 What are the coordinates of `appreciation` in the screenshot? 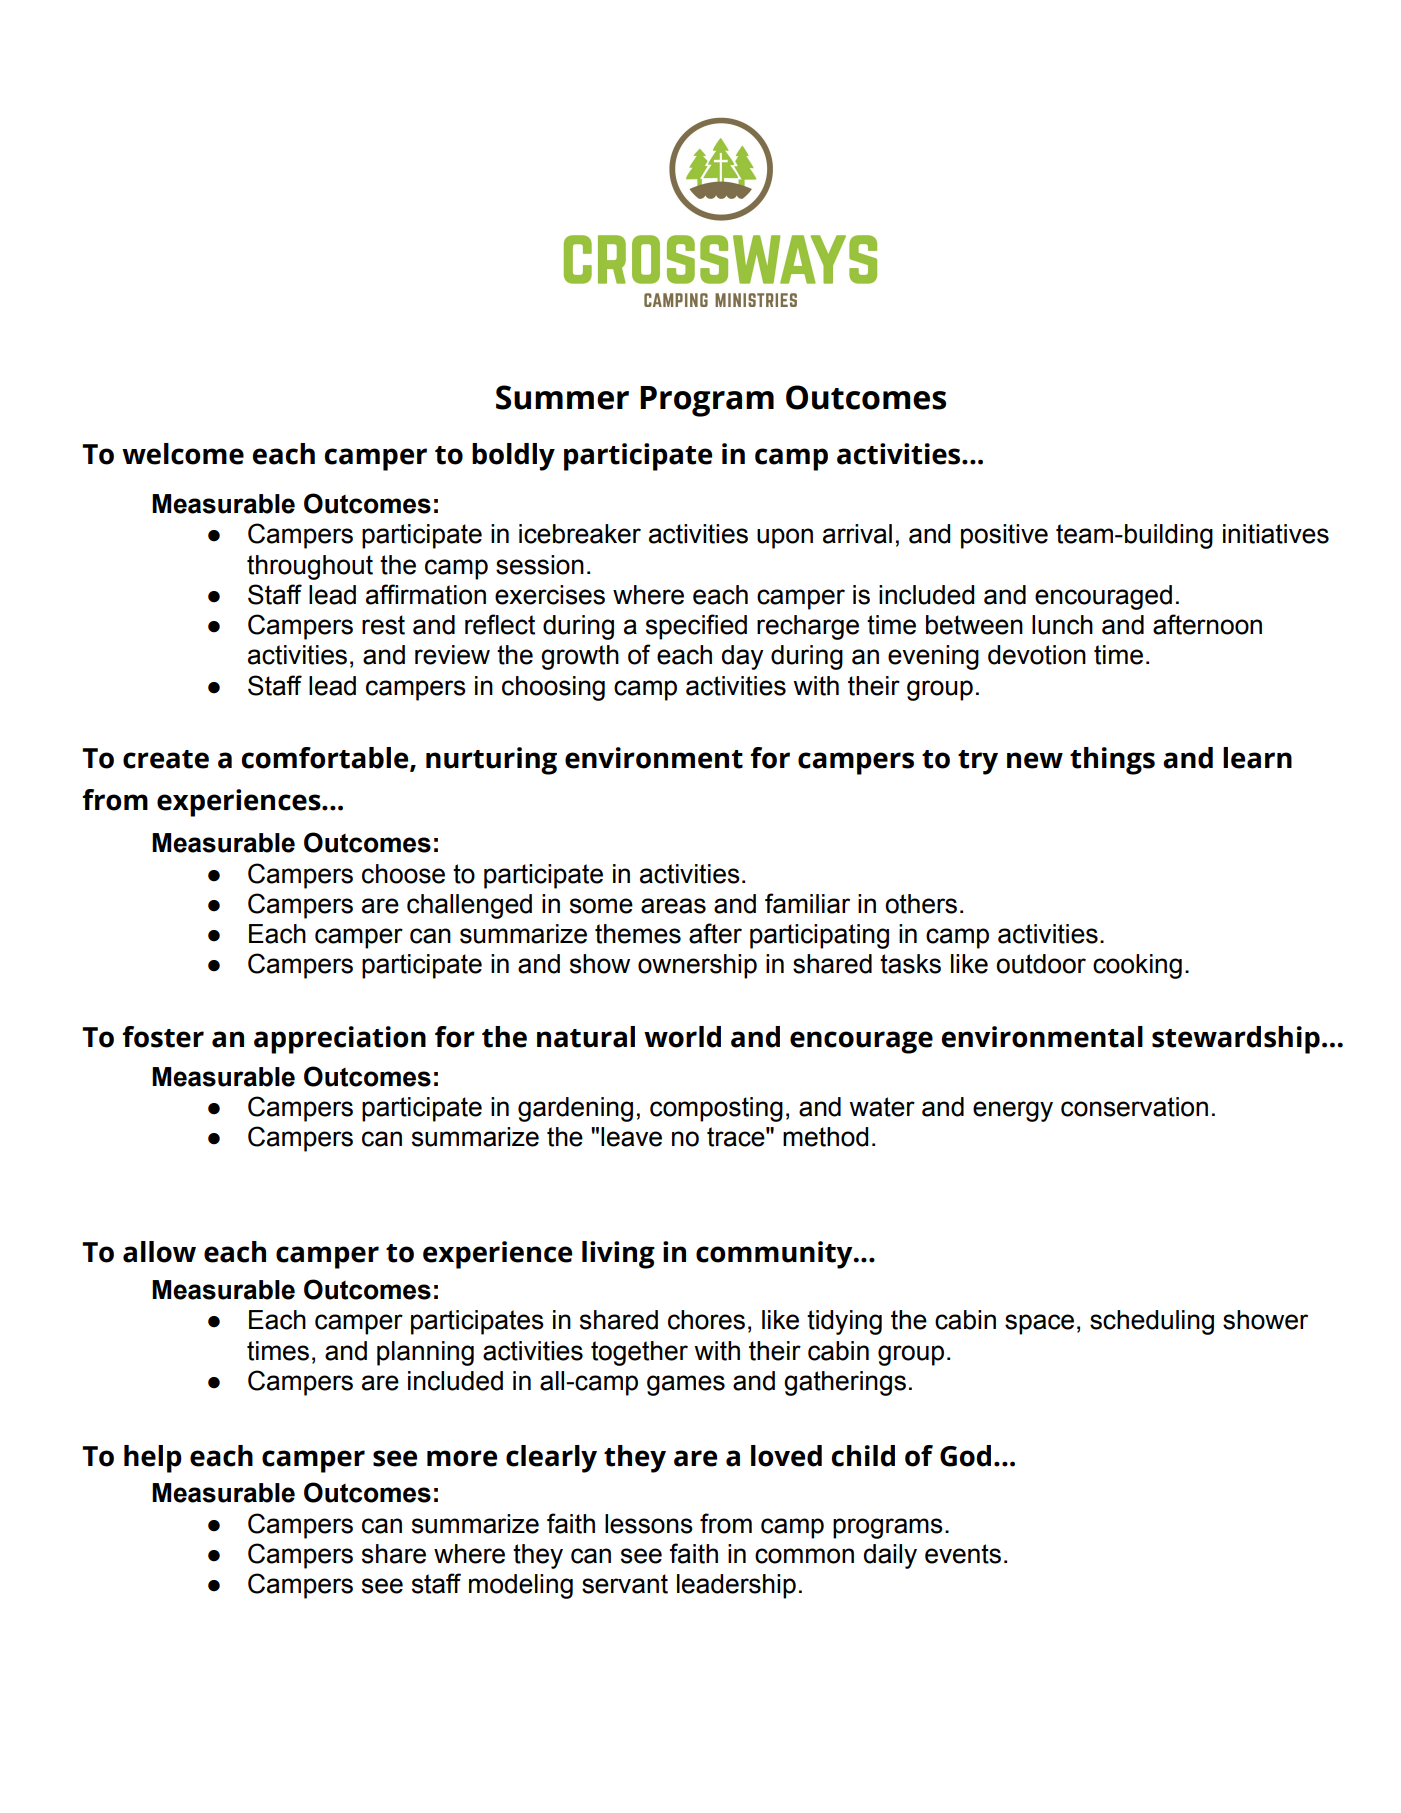 It's located at (340, 1040).
